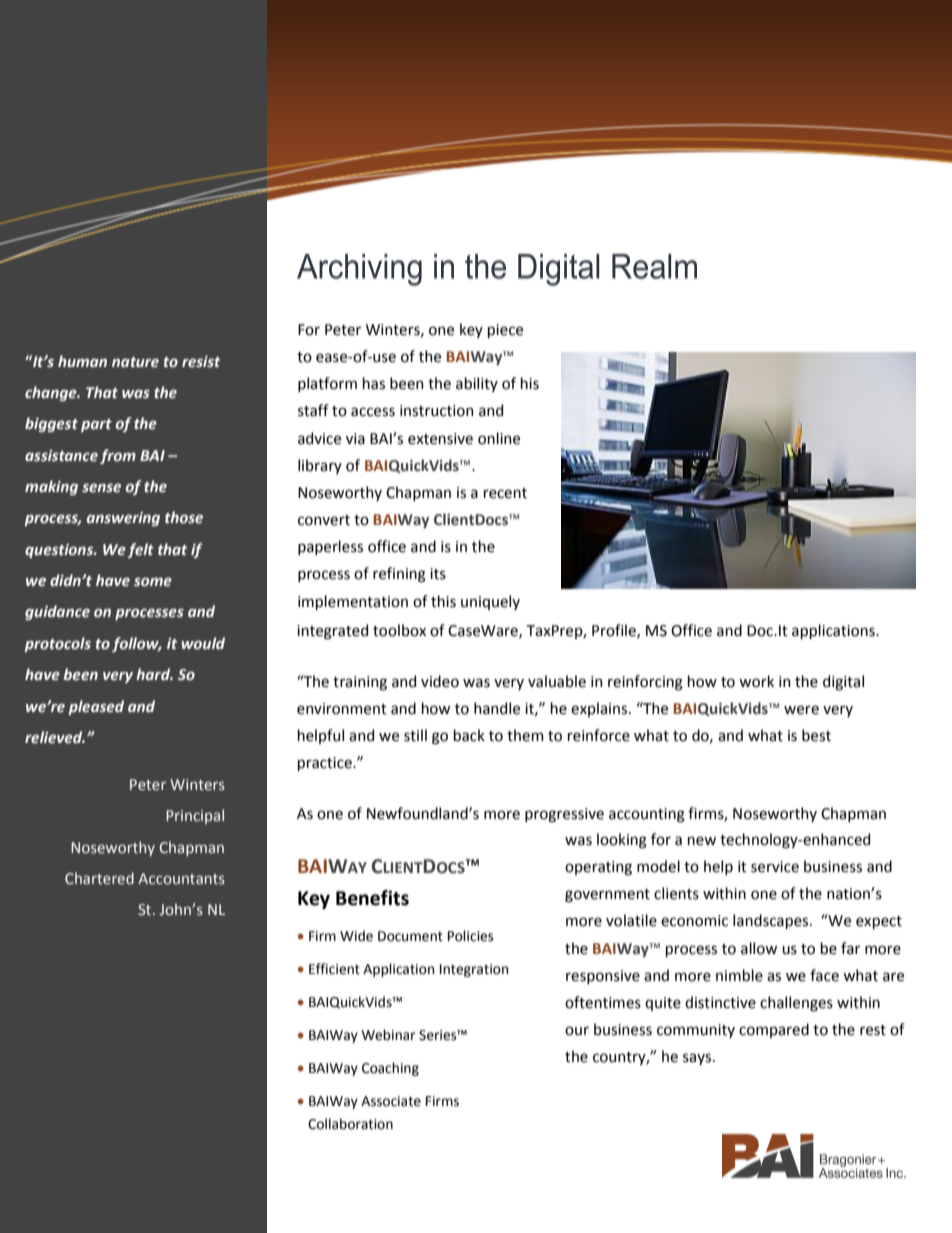 The image size is (952, 1233). Describe the element at coordinates (698, 1059) in the screenshot. I see `says` at that location.
